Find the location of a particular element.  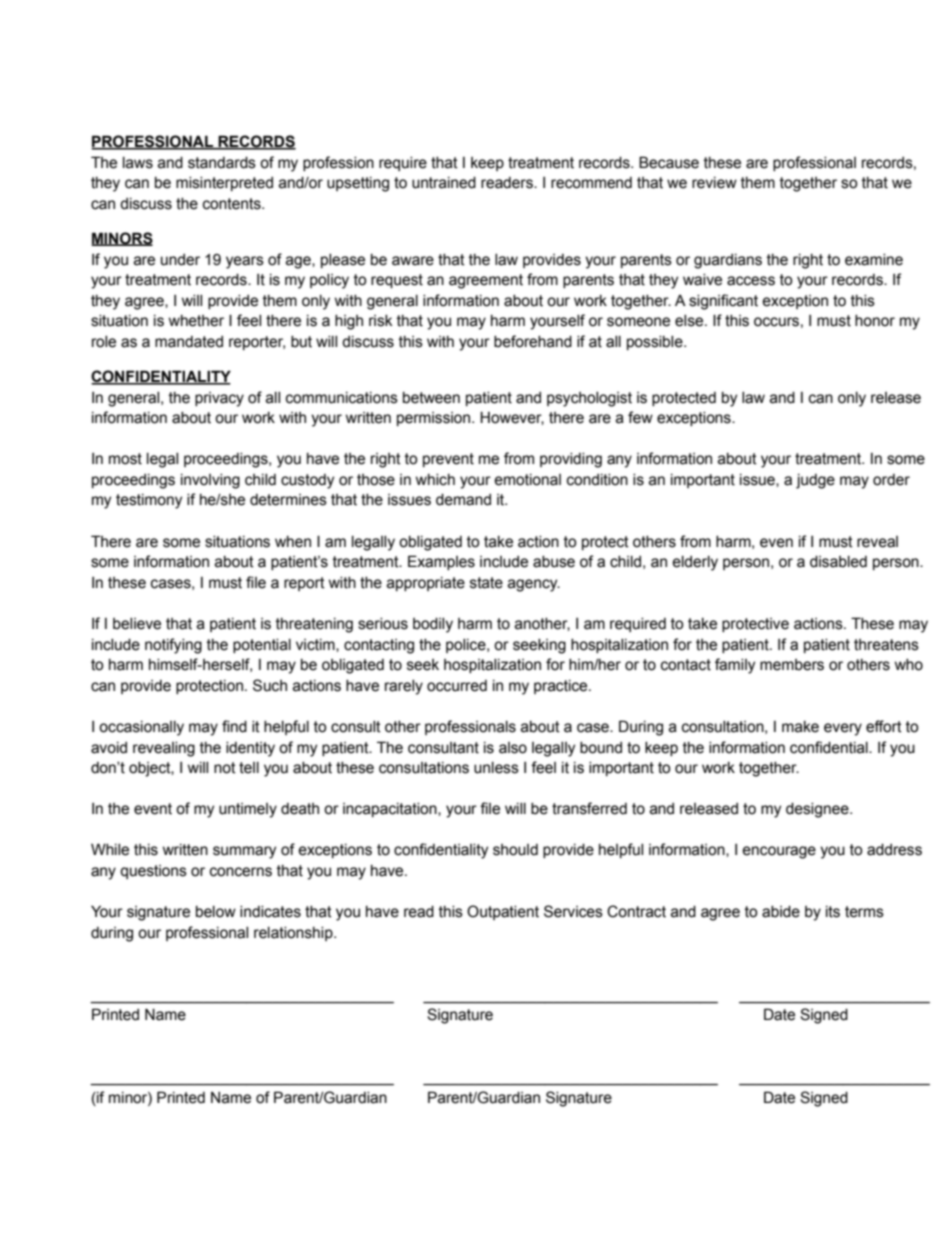

find is located at coordinates (234, 726).
